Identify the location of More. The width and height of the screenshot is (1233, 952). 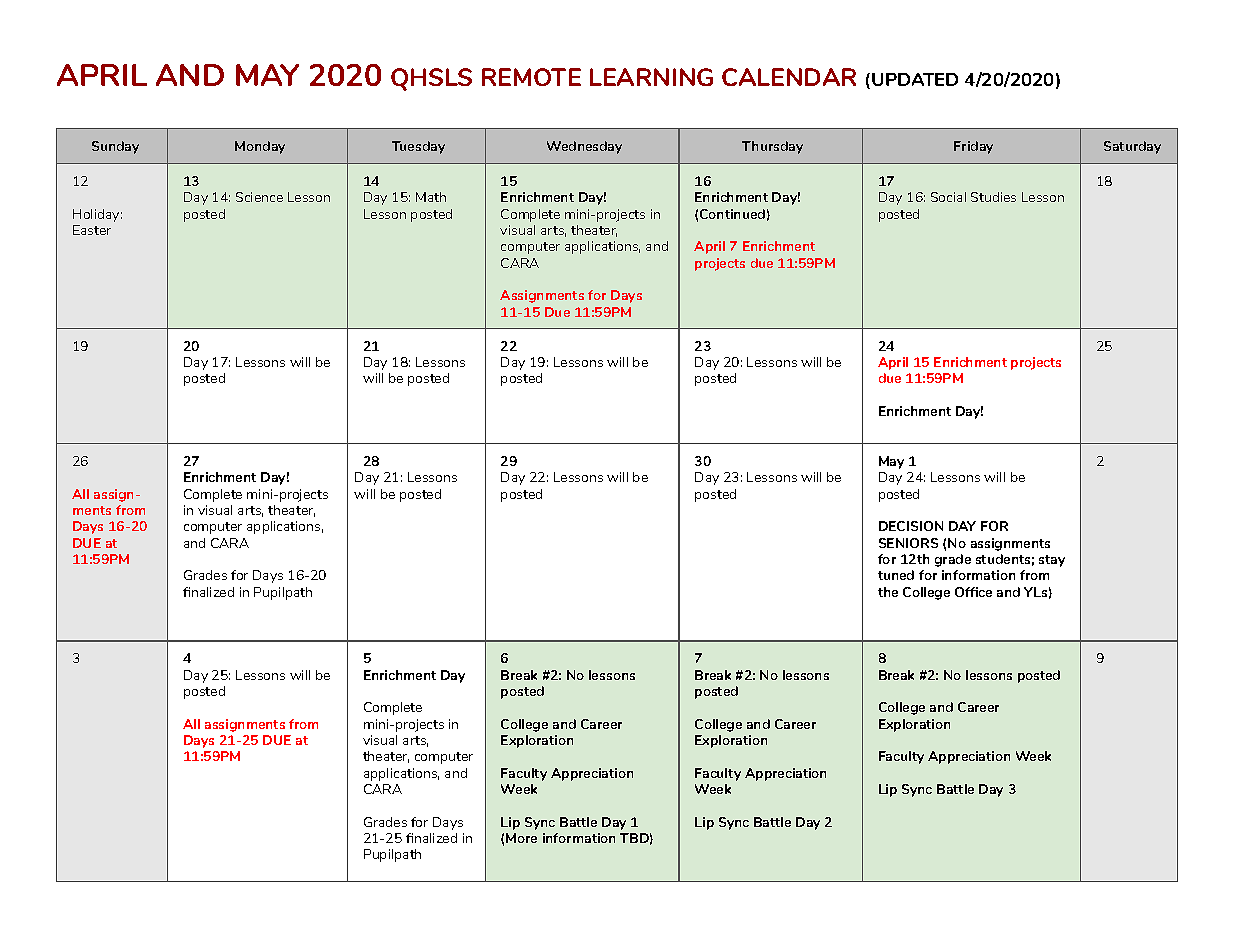
(521, 838).
